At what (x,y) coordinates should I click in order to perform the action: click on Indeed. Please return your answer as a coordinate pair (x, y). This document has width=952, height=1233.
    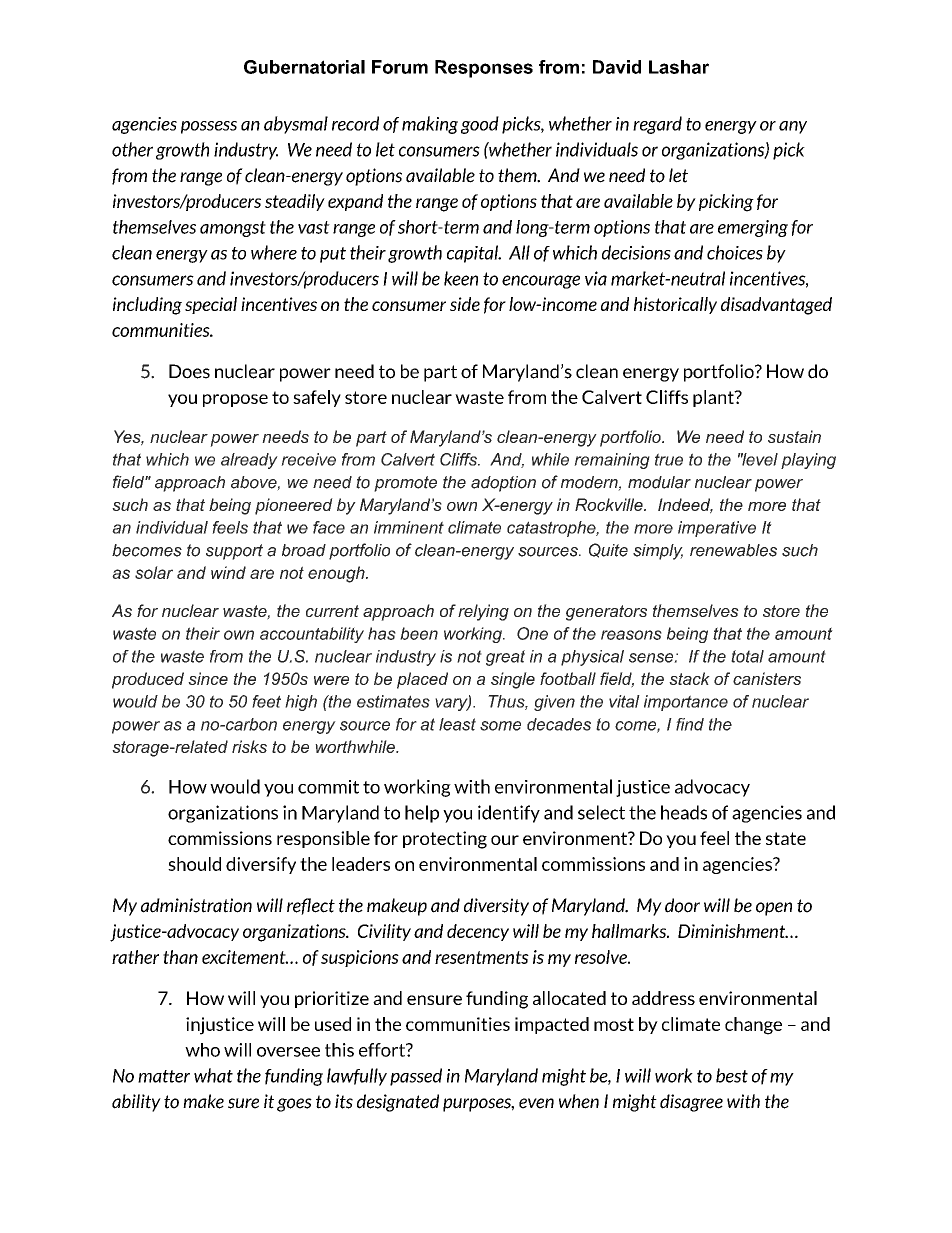
    Looking at the image, I should click on (685, 505).
